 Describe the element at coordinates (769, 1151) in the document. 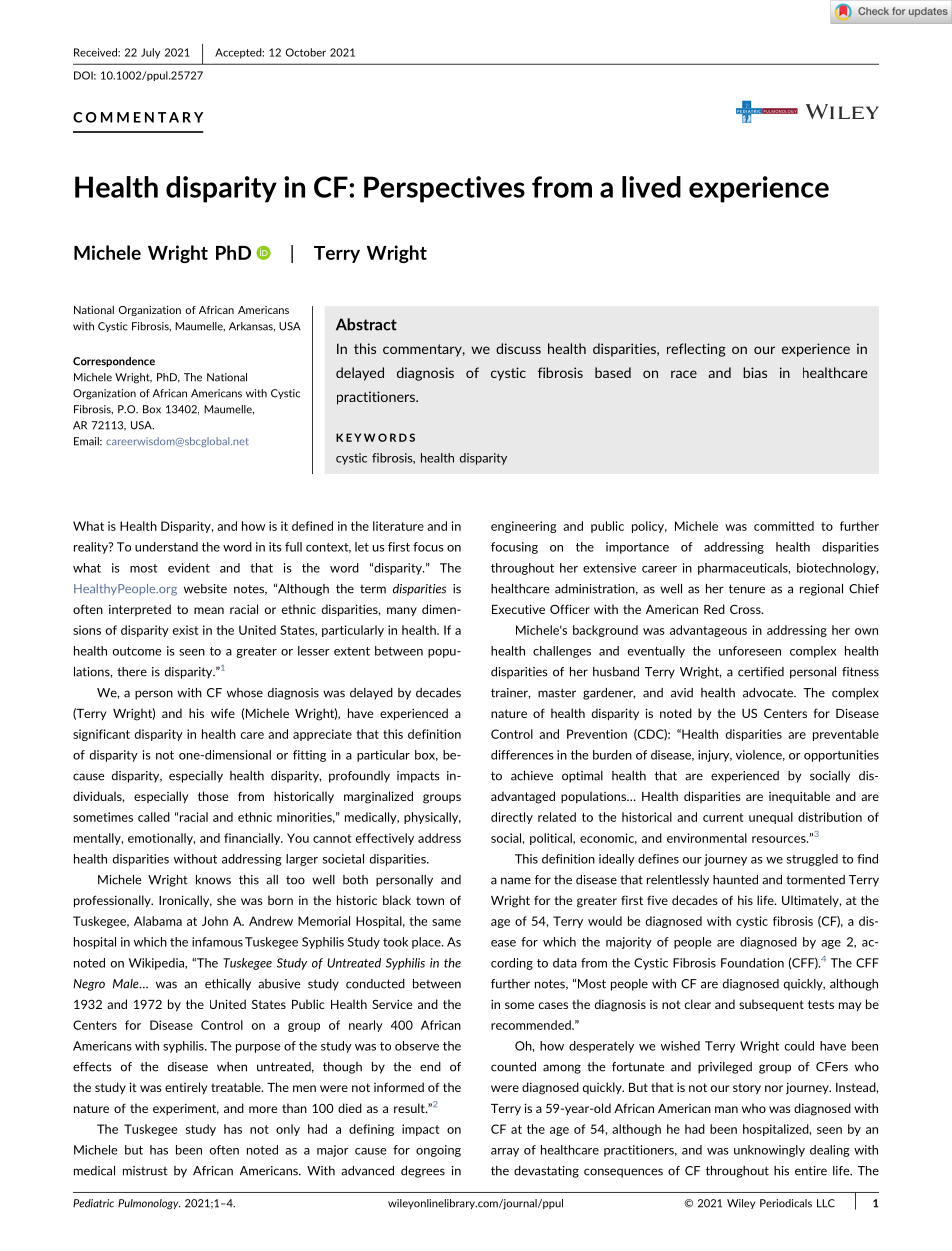

I see `unknowingly` at that location.
